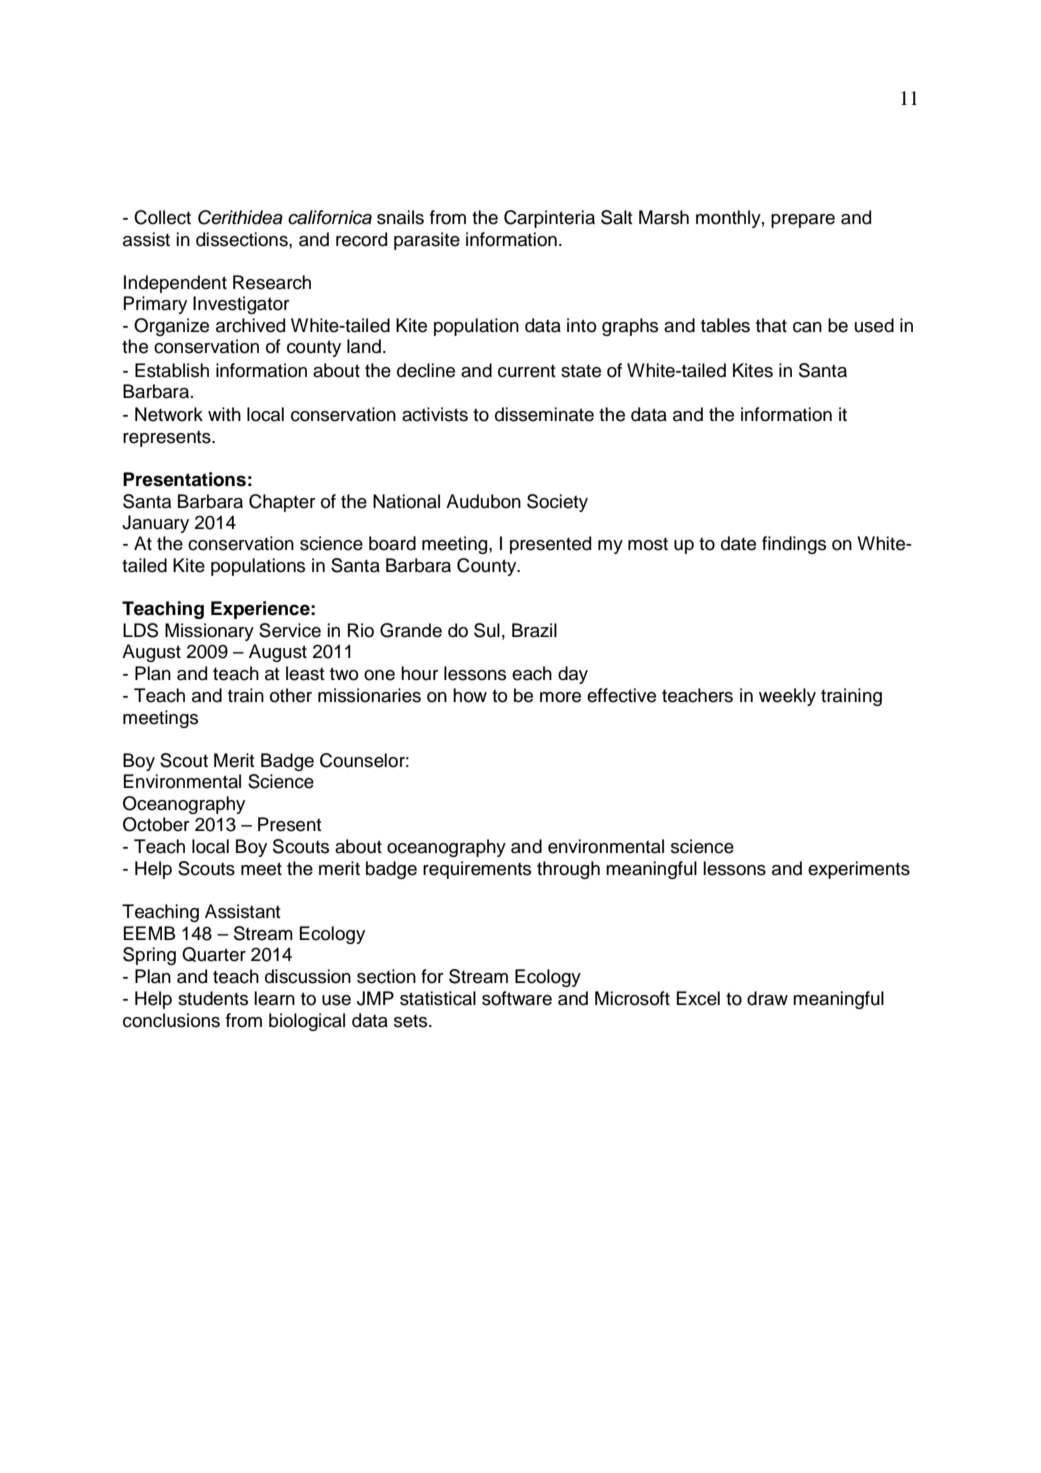  Describe the element at coordinates (427, 241) in the image. I see `parasite` at that location.
